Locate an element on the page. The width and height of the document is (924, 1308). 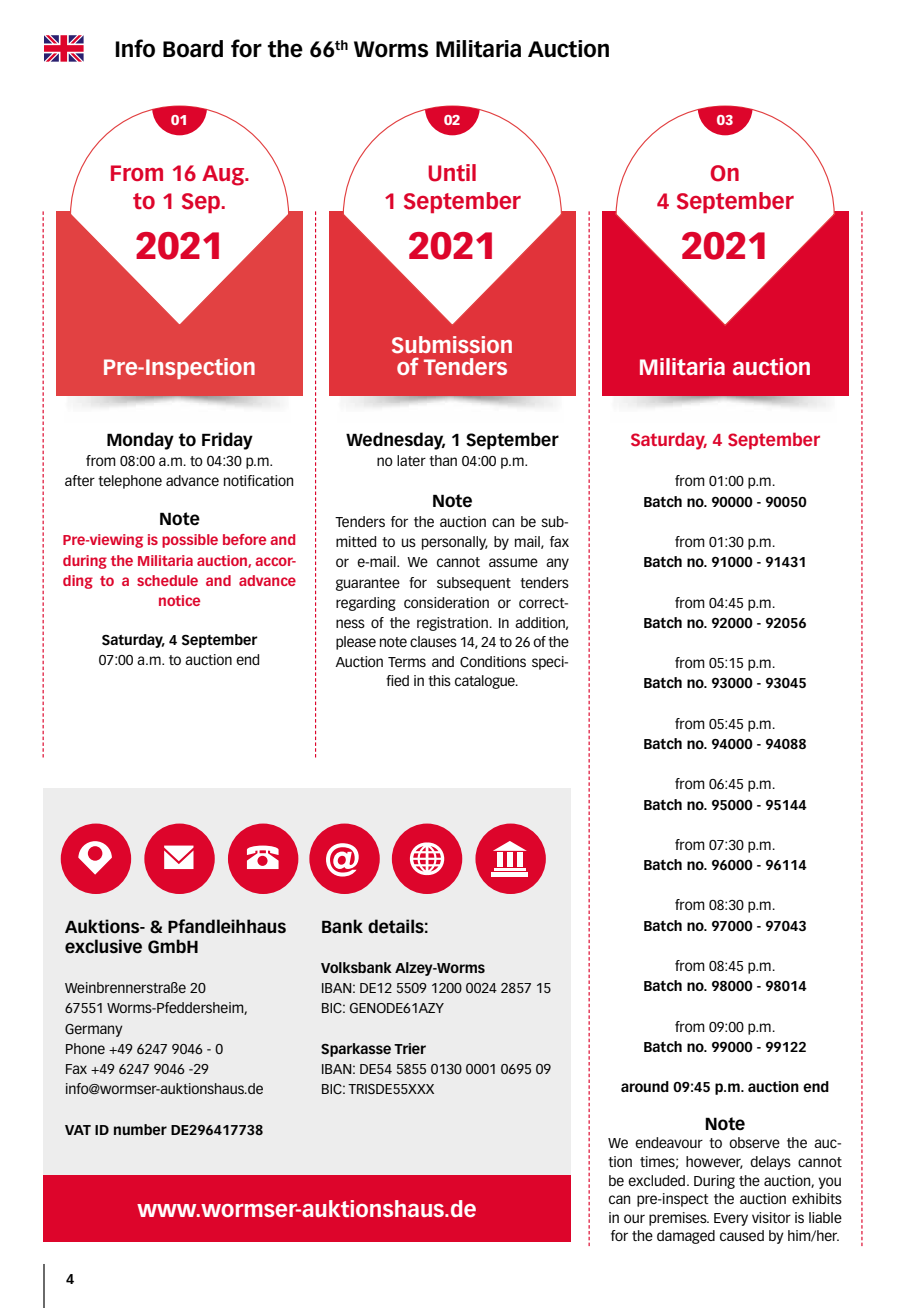
Submission is located at coordinates (452, 345).
